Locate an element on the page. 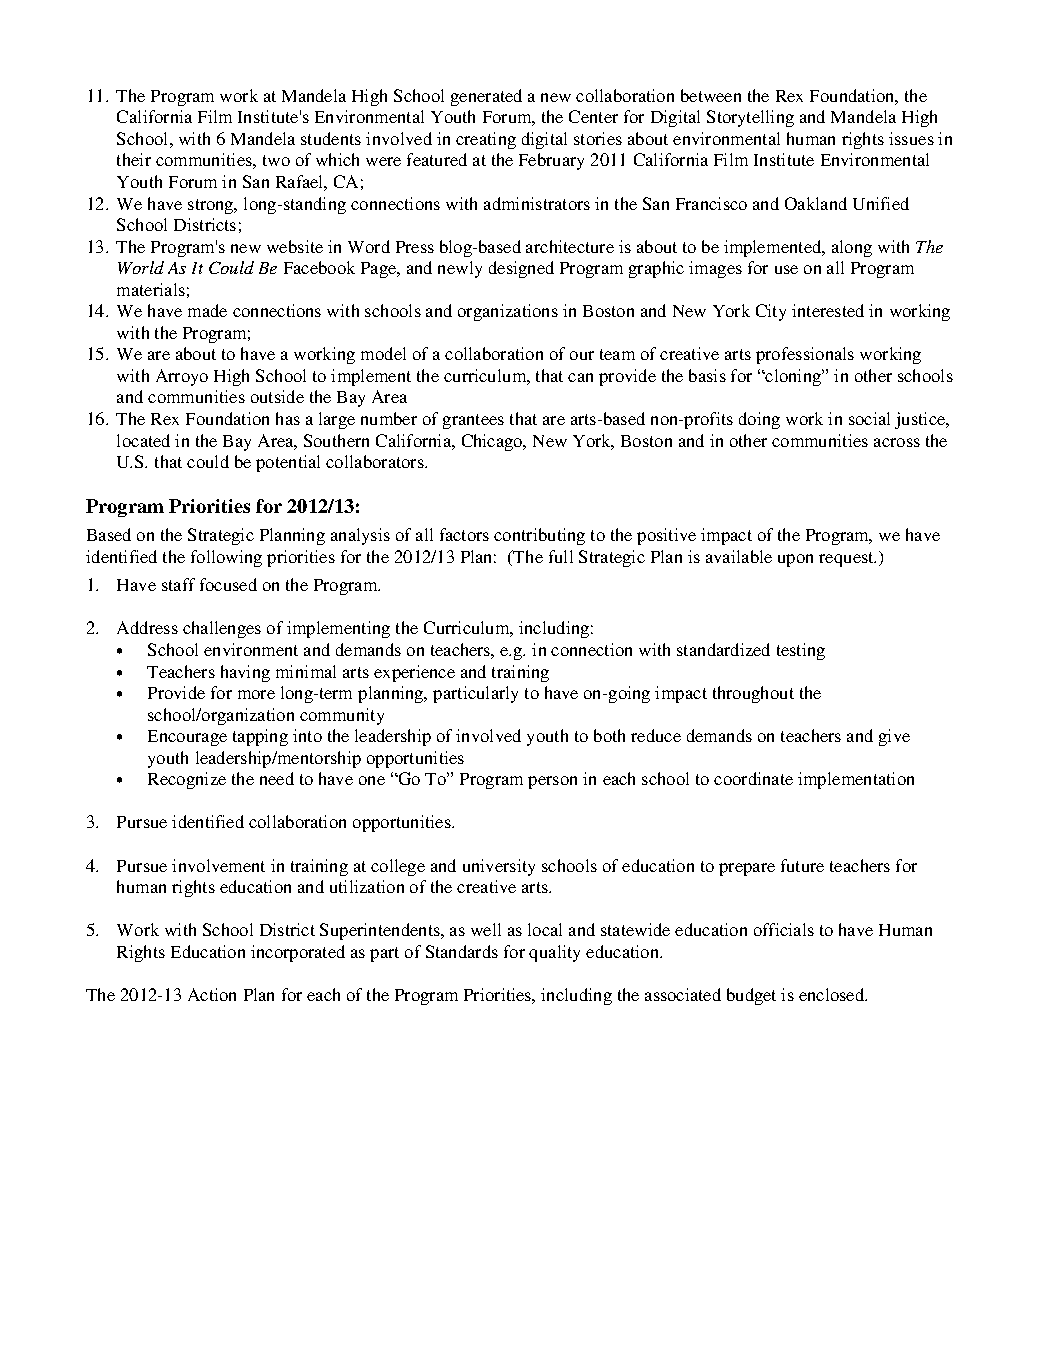  outside is located at coordinates (277, 396).
